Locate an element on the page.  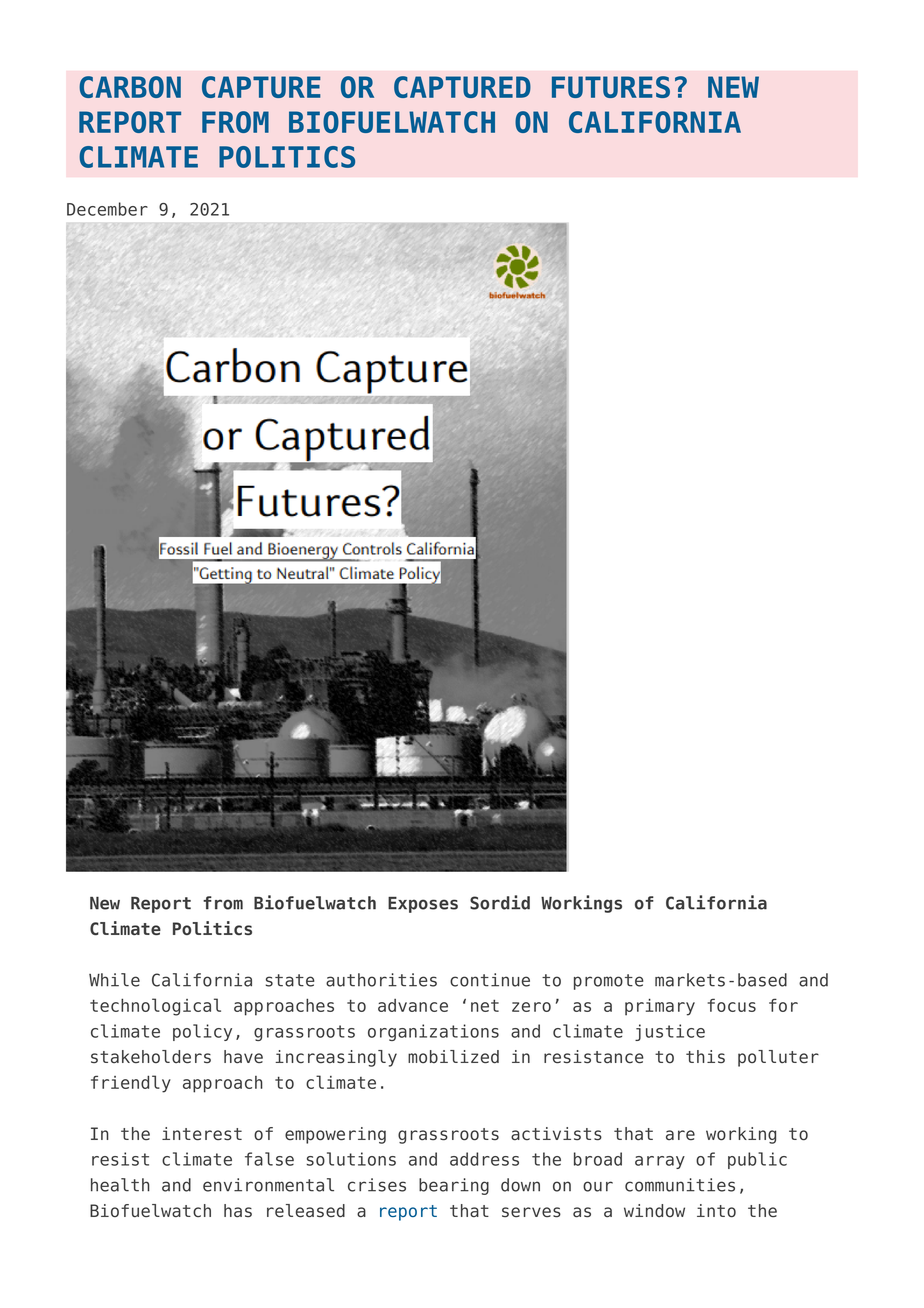
While is located at coordinates (114, 980).
